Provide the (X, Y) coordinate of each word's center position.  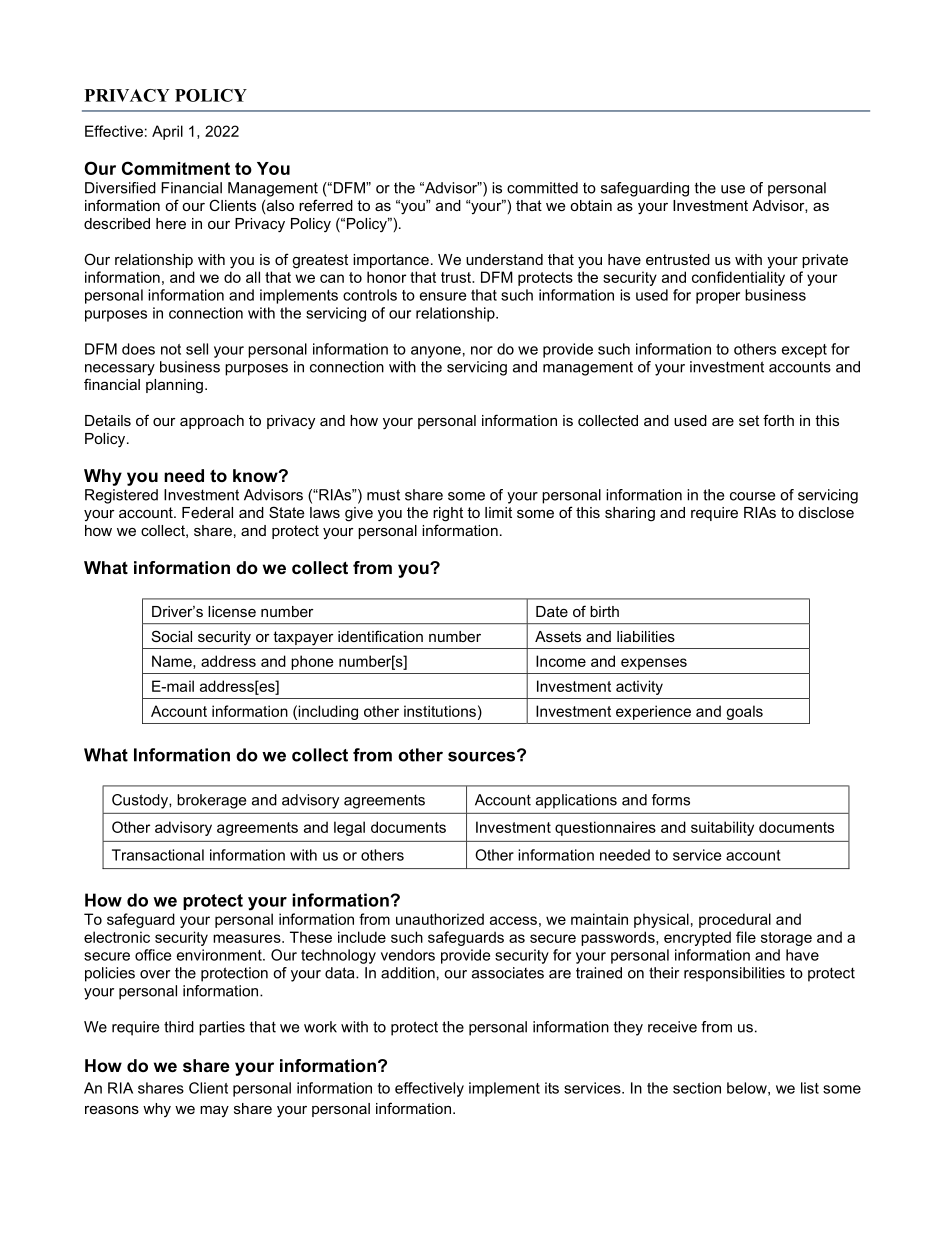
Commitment (176, 168)
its (552, 1088)
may (214, 1111)
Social (172, 636)
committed (542, 188)
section (697, 1088)
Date (552, 611)
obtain (591, 205)
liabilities (646, 636)
